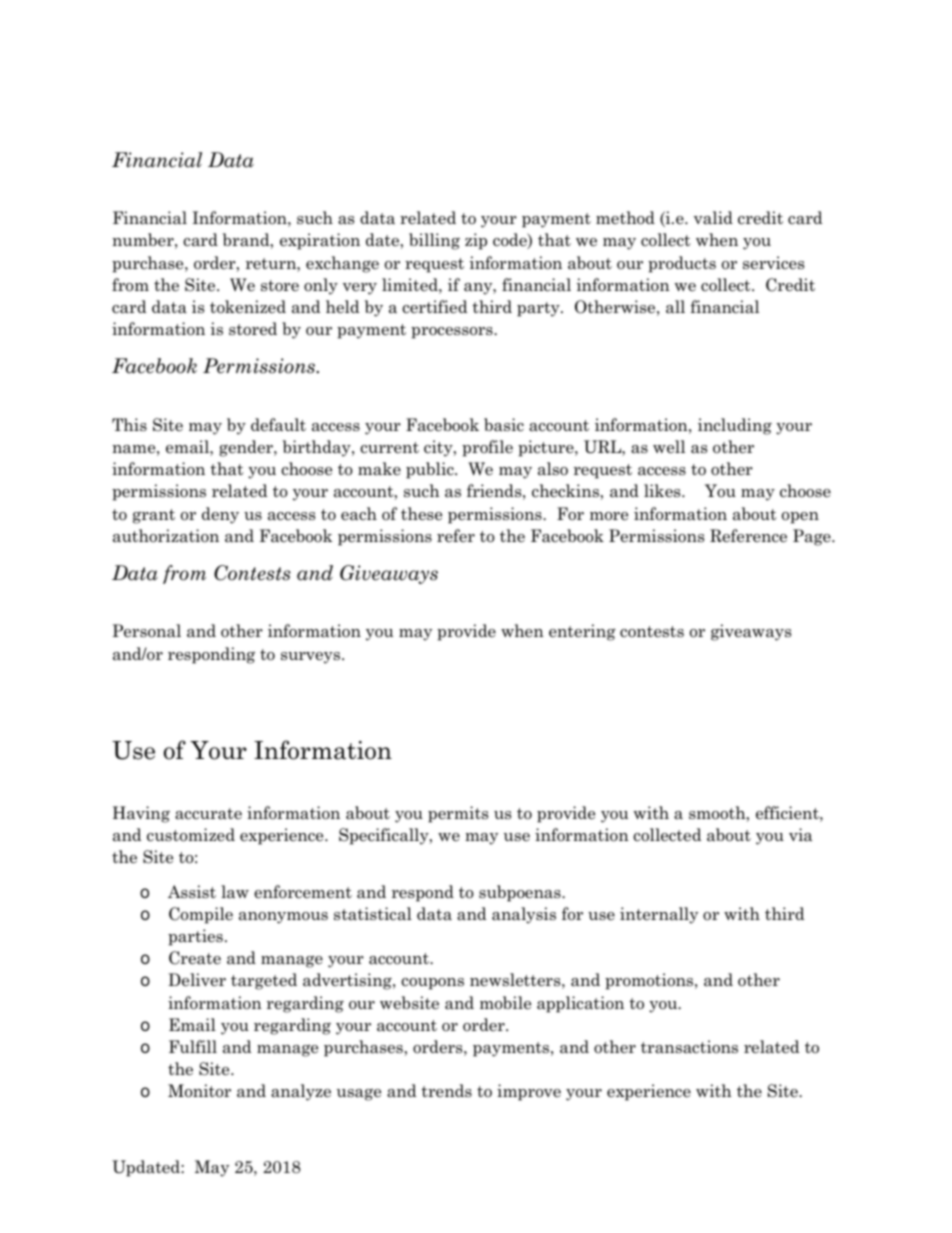  I want to click on transactions, so click(689, 1047).
